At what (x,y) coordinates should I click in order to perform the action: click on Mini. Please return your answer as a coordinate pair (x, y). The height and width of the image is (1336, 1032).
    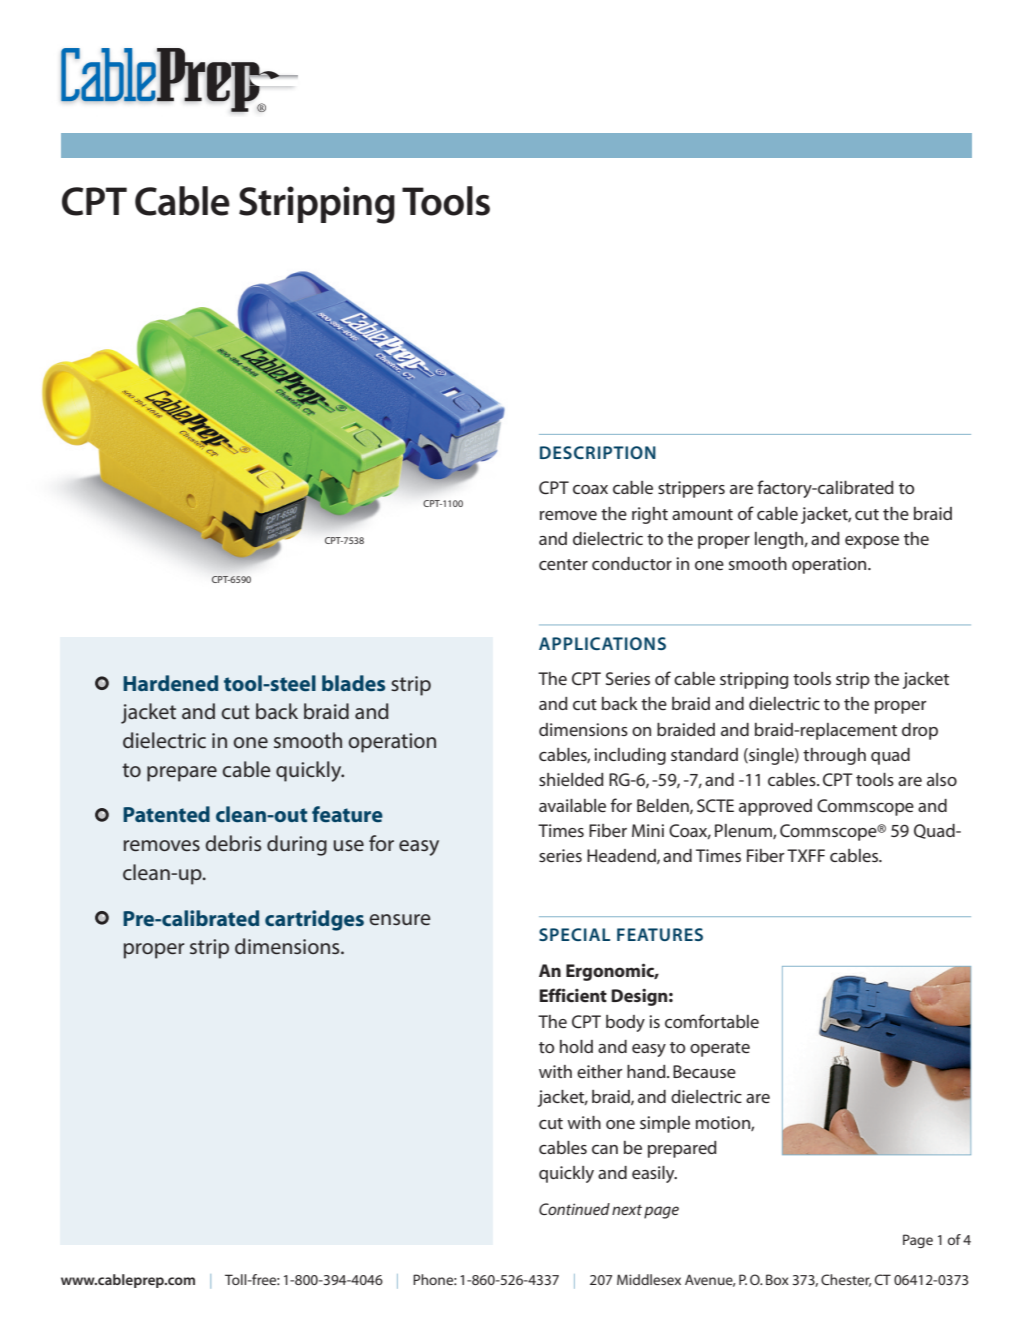
    Looking at the image, I should click on (648, 830).
